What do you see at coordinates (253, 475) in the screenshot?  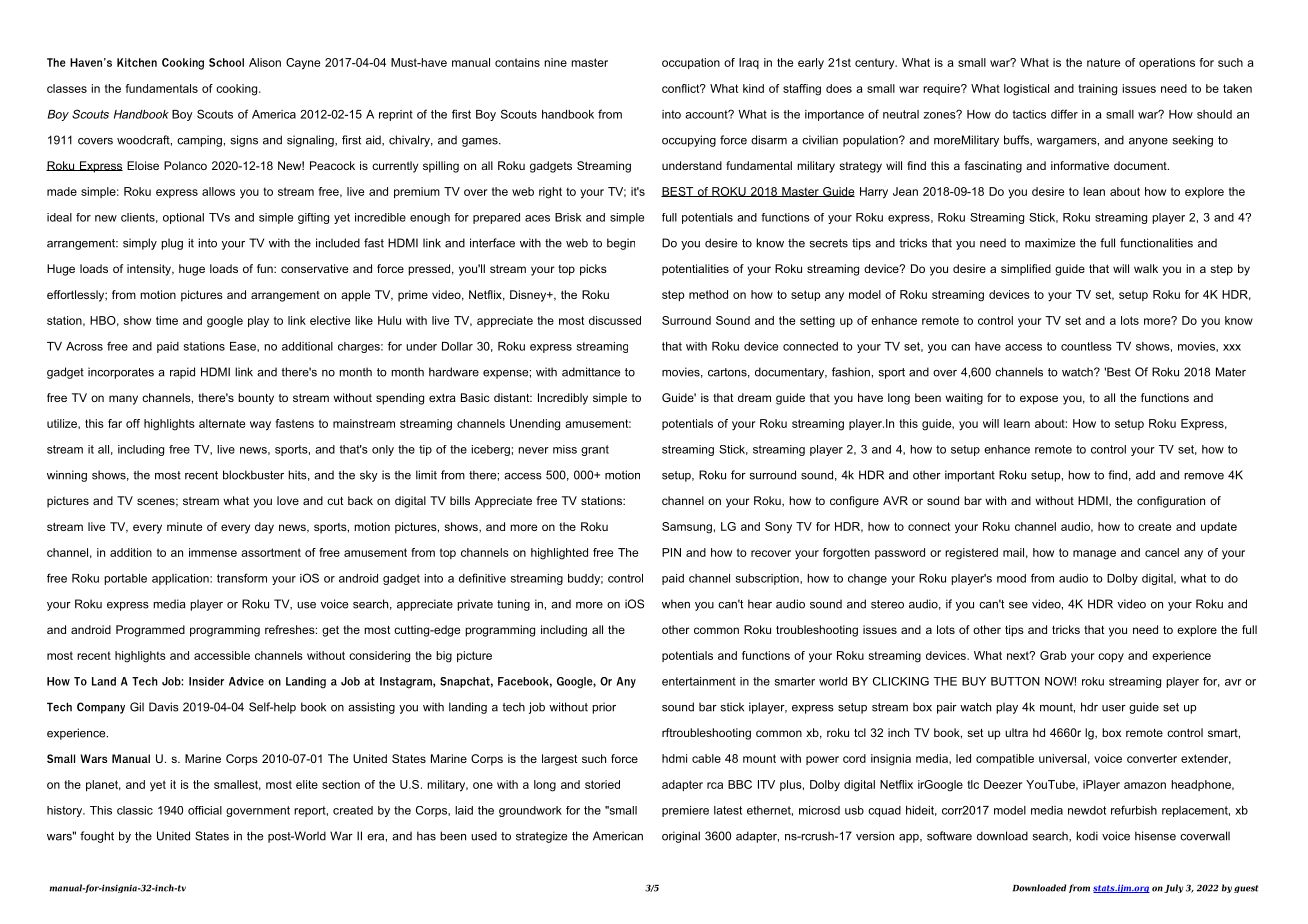 I see `blockbuster` at bounding box center [253, 475].
